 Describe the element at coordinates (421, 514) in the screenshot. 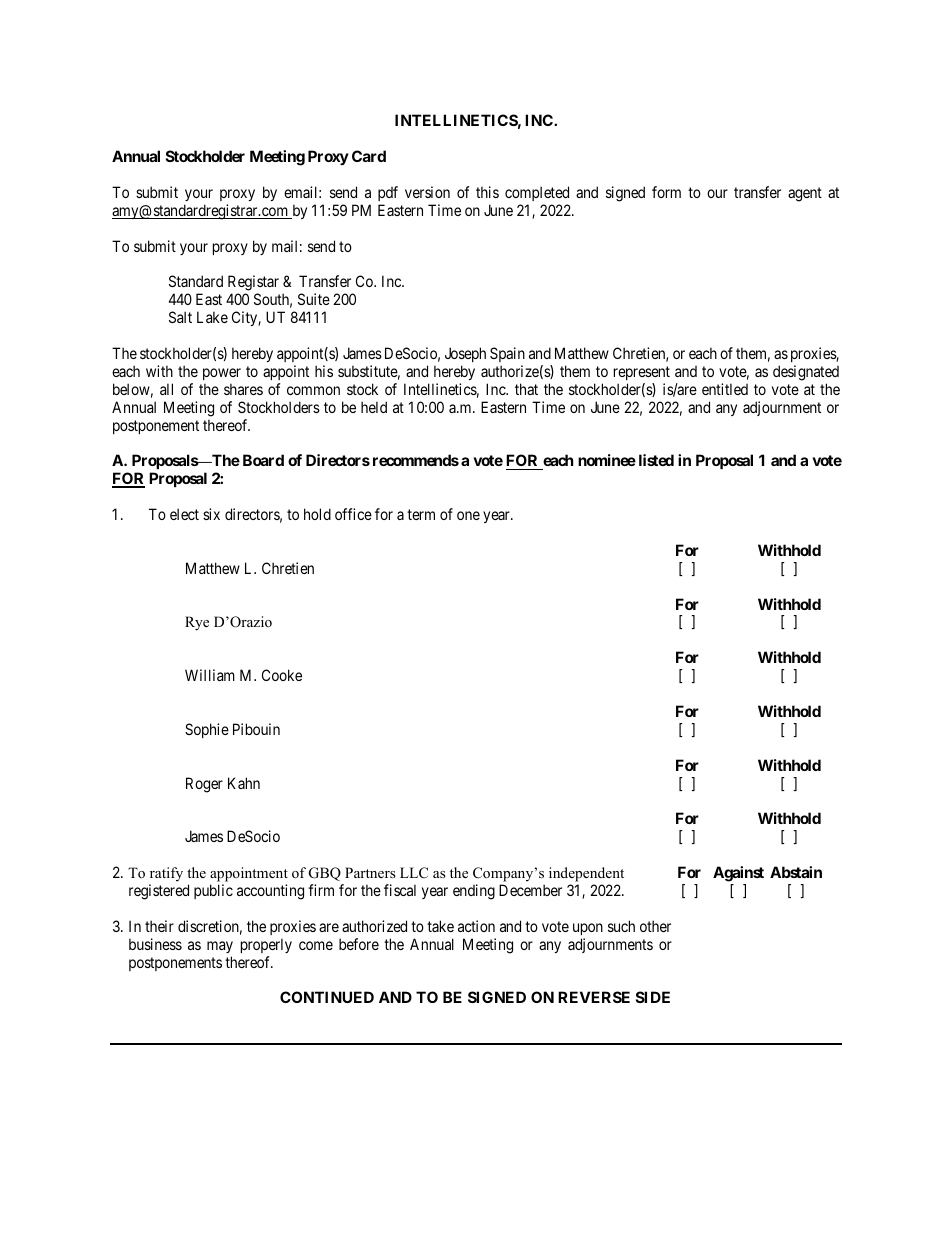

I see `term` at that location.
